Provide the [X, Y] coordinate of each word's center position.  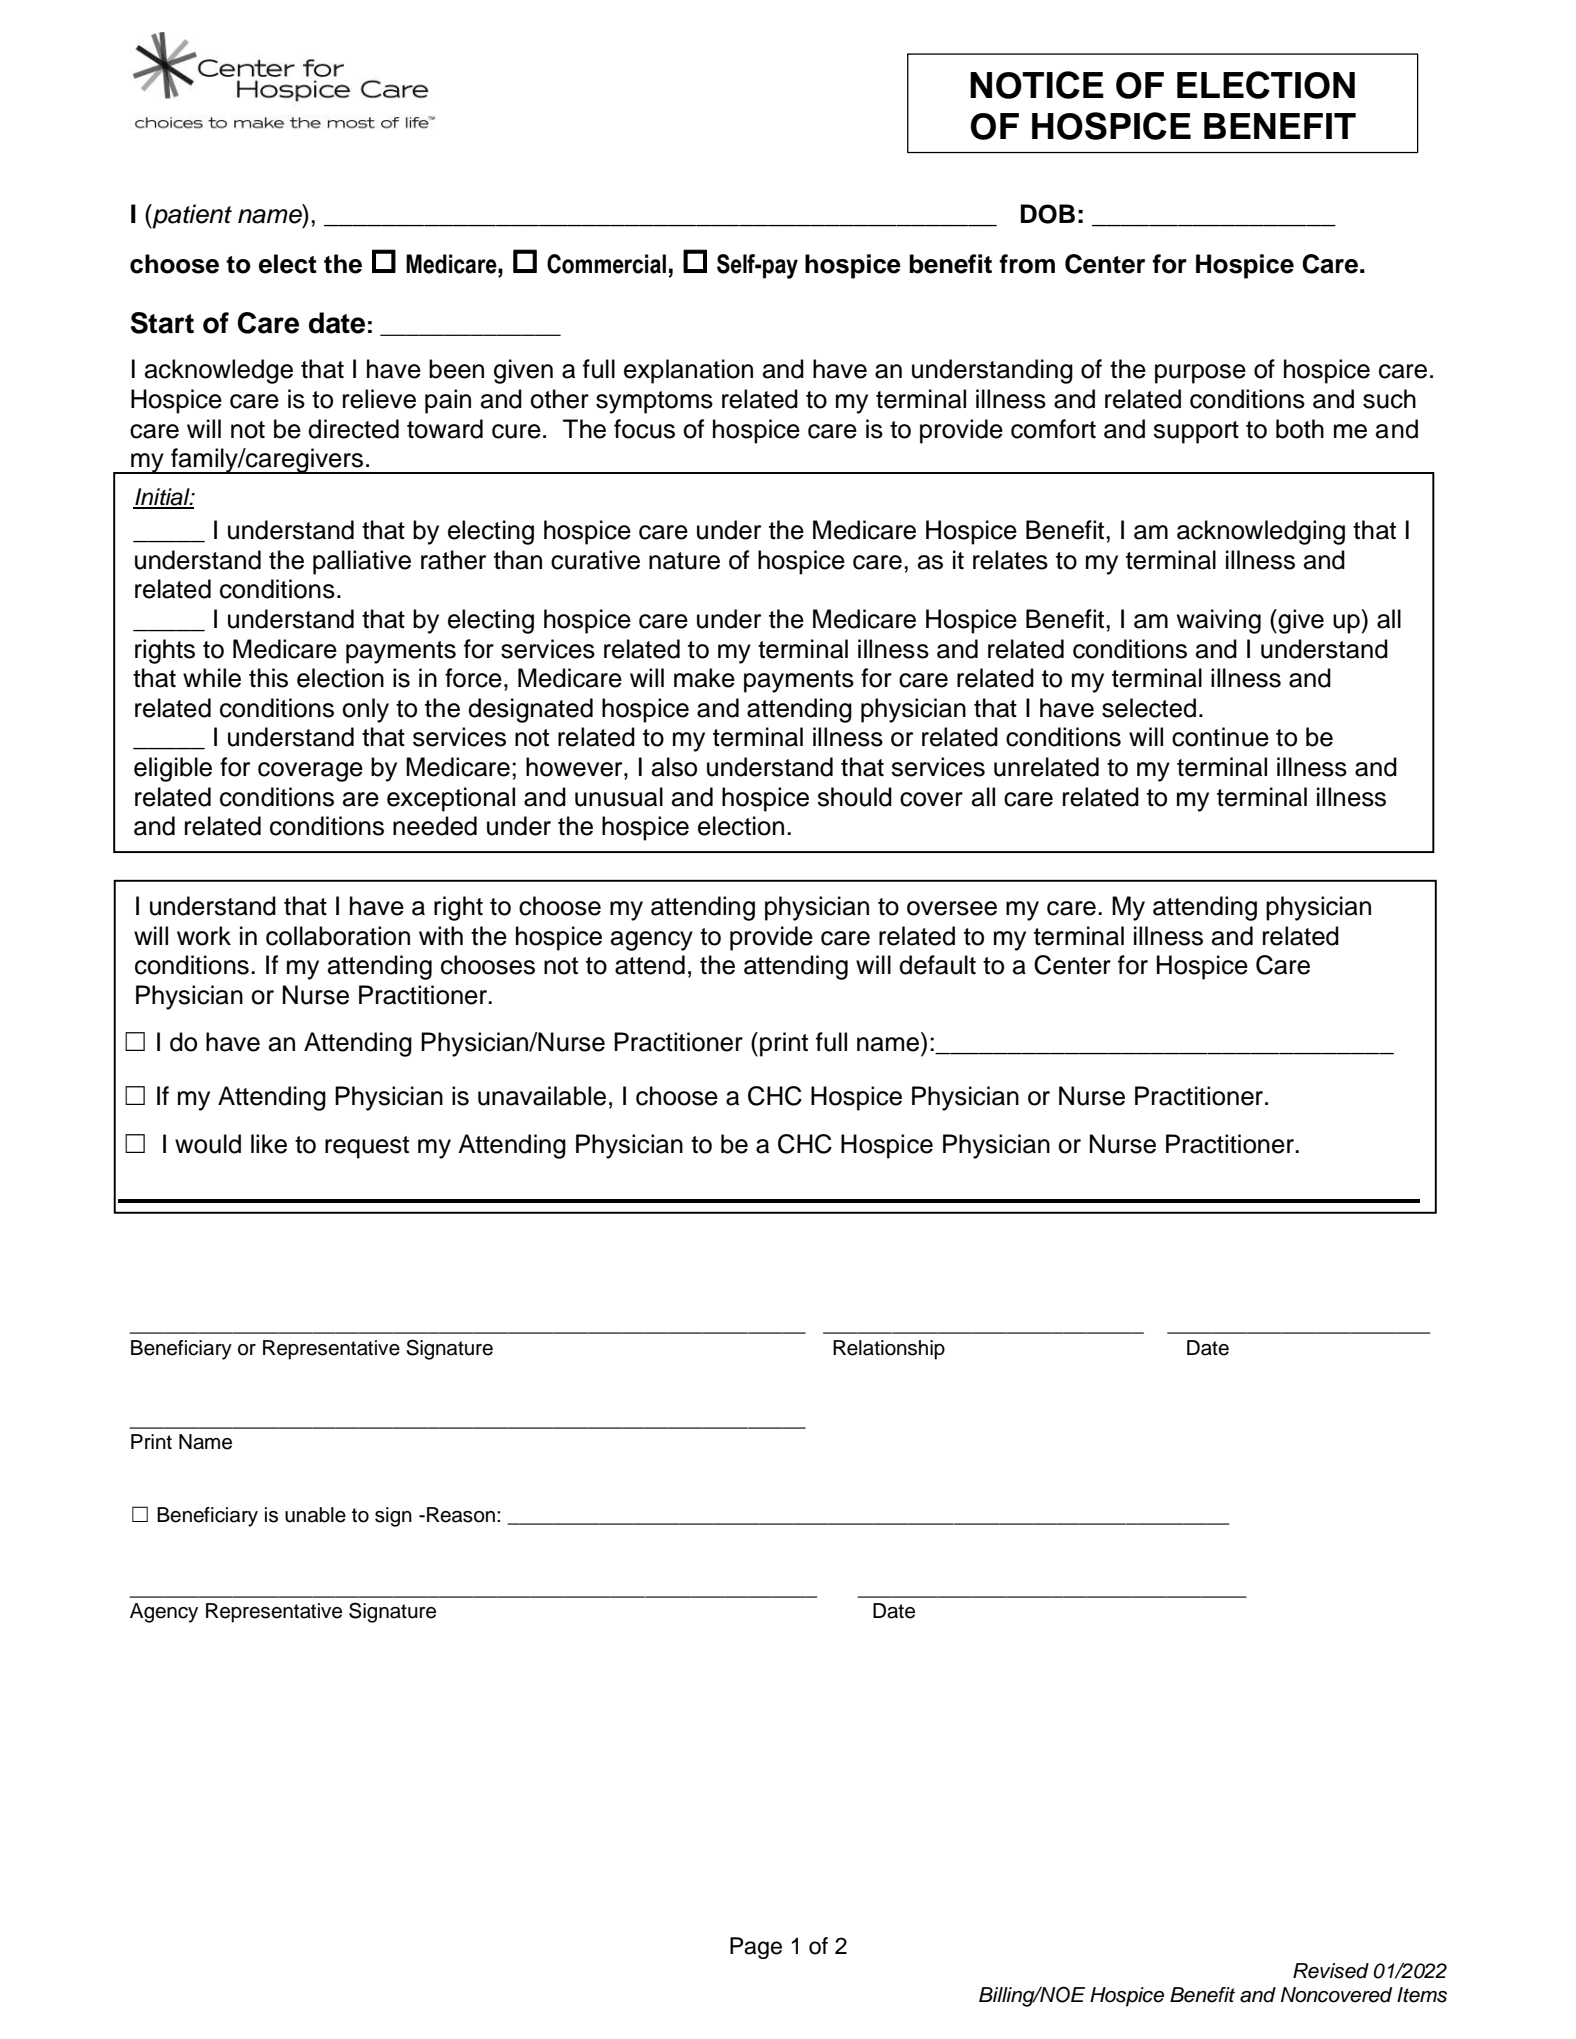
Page [756, 1948]
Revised [1331, 1971]
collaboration [338, 936]
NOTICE [1037, 85]
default [937, 965]
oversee [952, 908]
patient [191, 216]
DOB [1048, 214]
